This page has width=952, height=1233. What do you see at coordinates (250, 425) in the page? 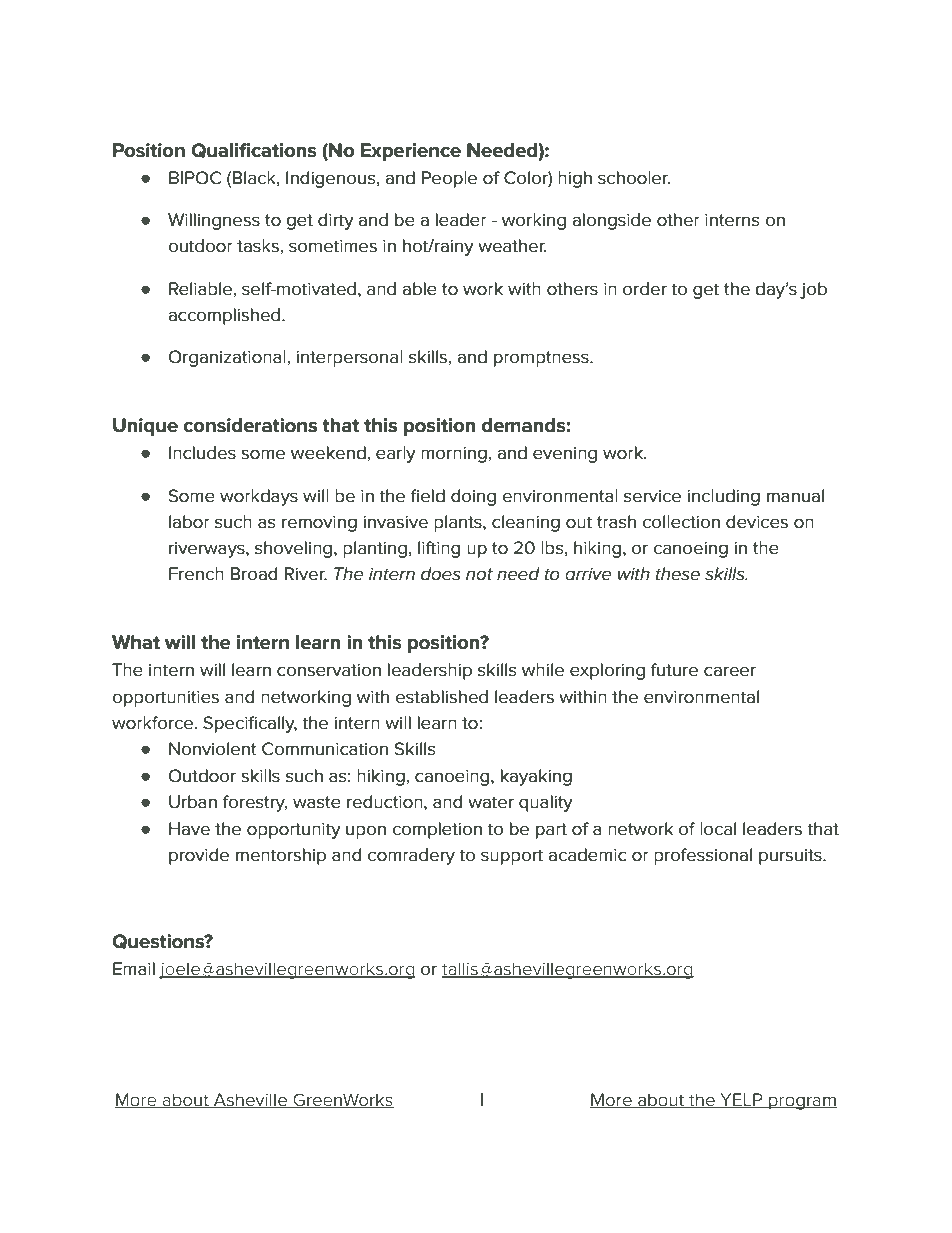
I see `considerations` at bounding box center [250, 425].
